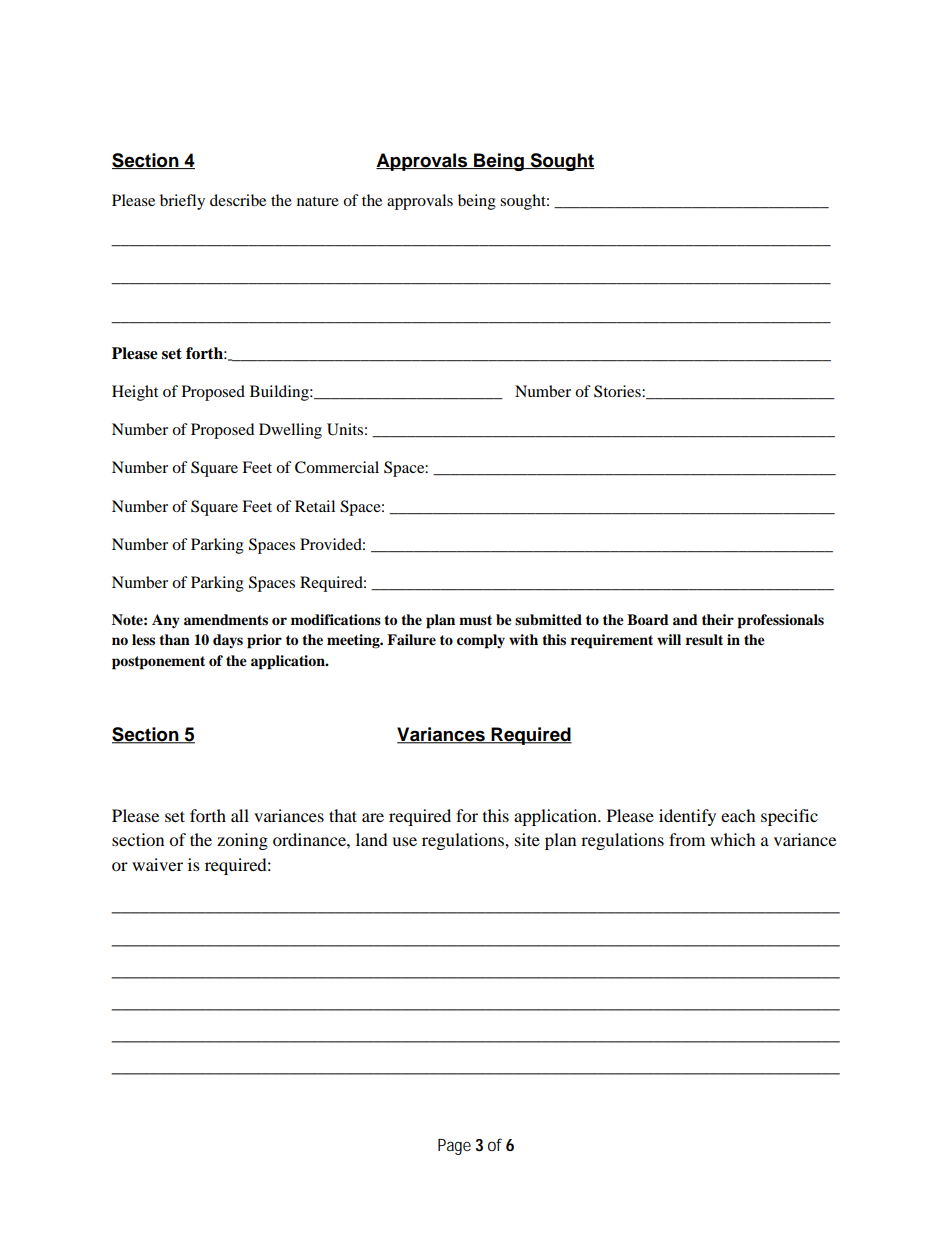 The image size is (952, 1233). Describe the element at coordinates (337, 467) in the screenshot. I see `Commercial` at that location.
